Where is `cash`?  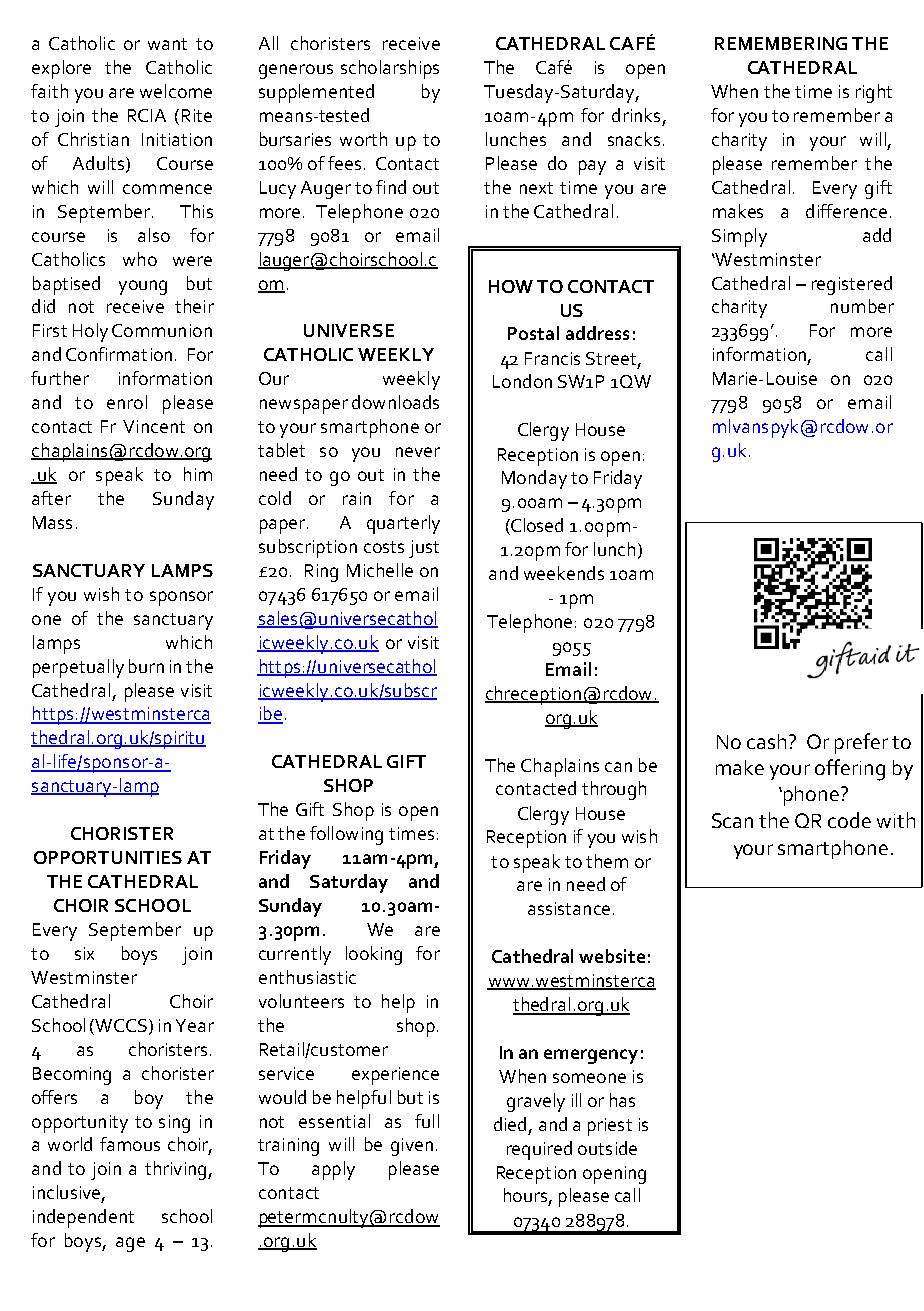
cash is located at coordinates (766, 741).
